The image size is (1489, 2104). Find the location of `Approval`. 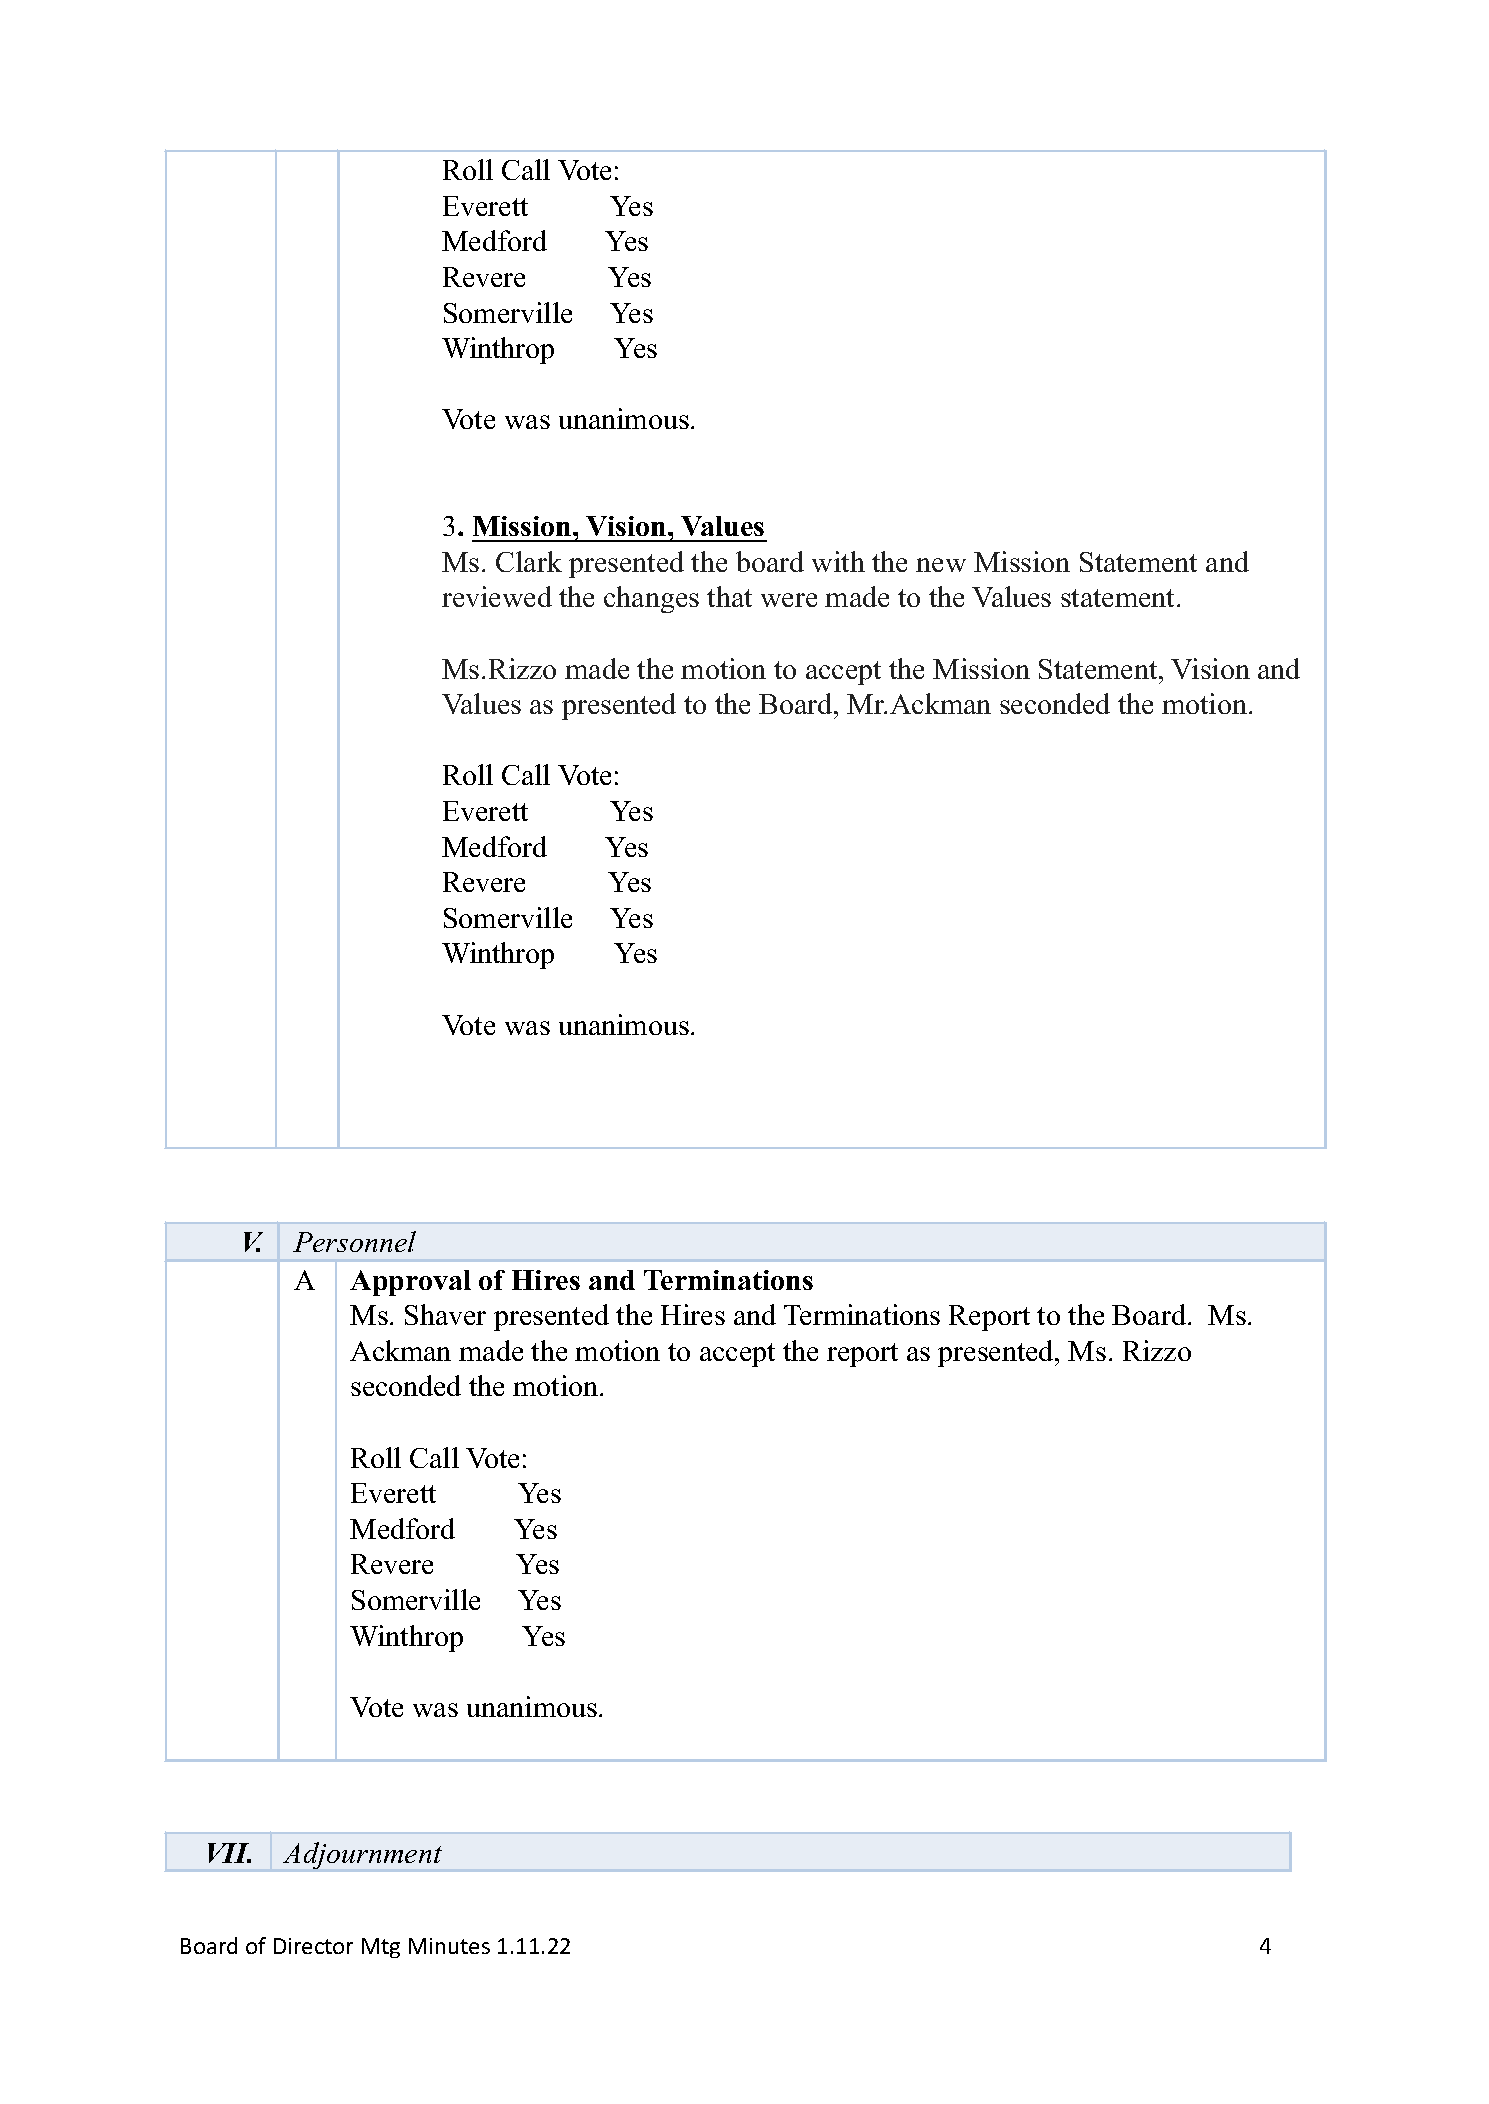

Approval is located at coordinates (410, 1283).
